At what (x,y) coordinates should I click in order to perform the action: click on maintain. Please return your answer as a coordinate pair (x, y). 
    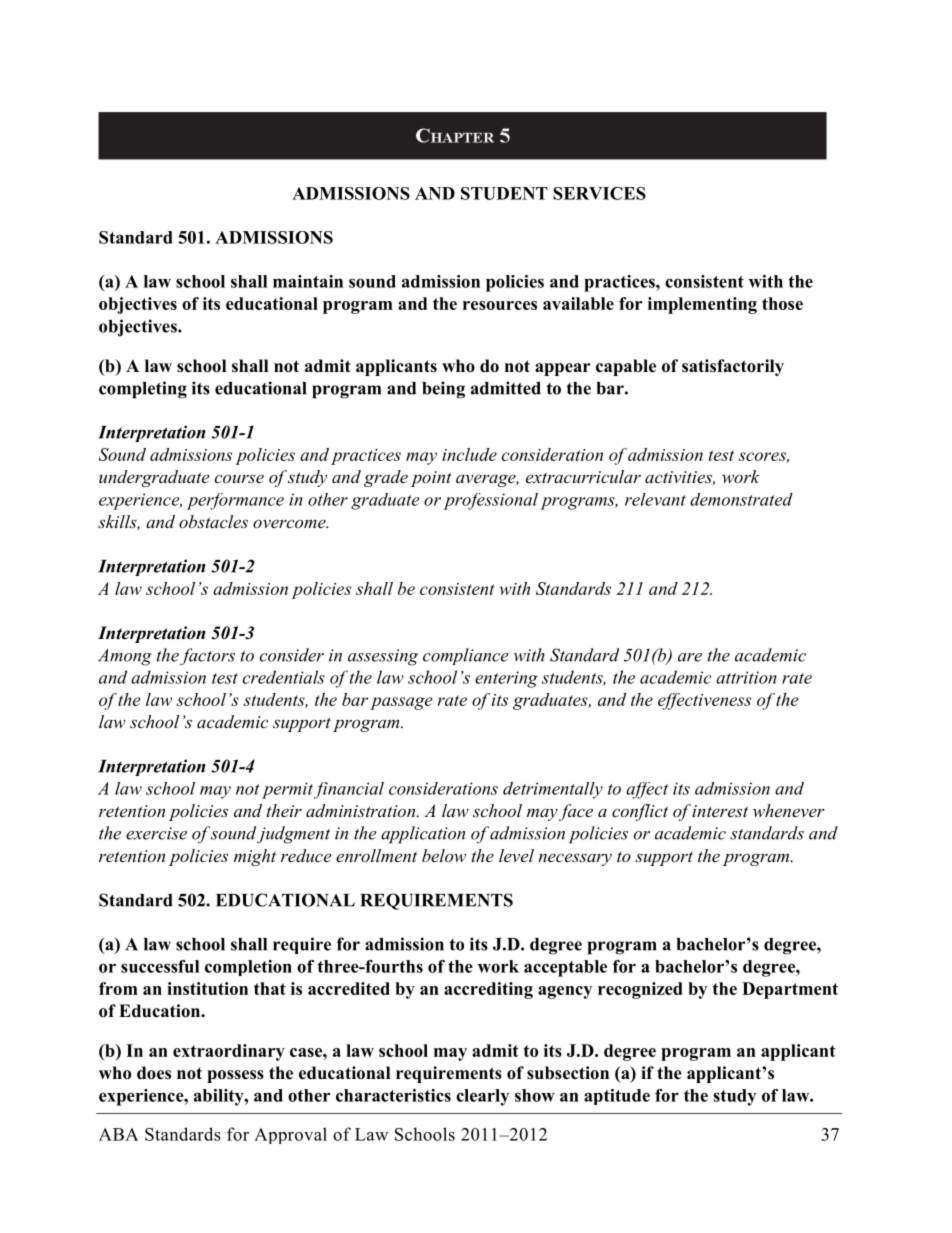
    Looking at the image, I should click on (308, 281).
